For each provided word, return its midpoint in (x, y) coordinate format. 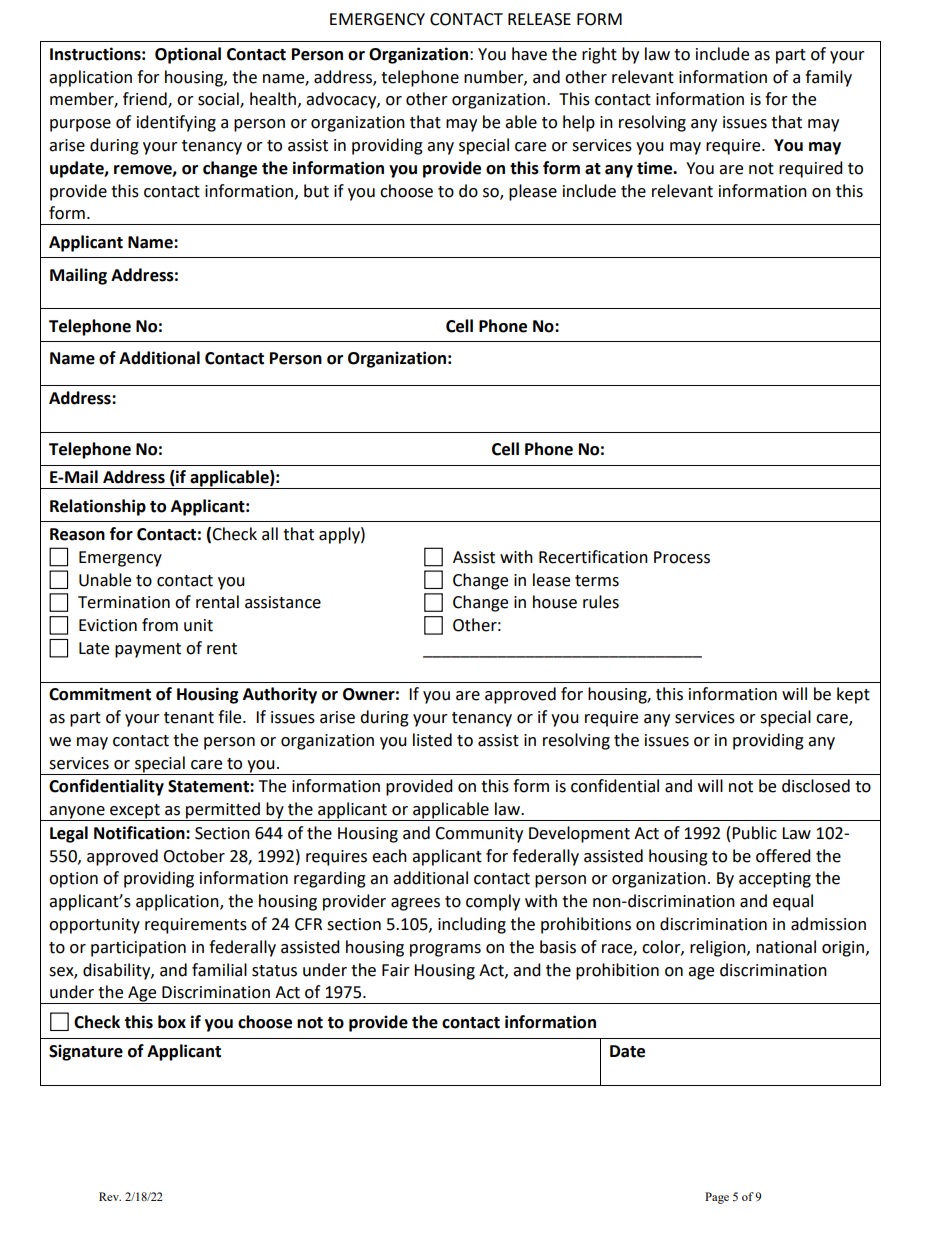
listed (432, 740)
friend (146, 100)
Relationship (98, 507)
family (828, 78)
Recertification (593, 557)
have (529, 54)
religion (719, 948)
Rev (110, 1196)
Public (754, 833)
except (135, 812)
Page (717, 1198)
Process (682, 557)
